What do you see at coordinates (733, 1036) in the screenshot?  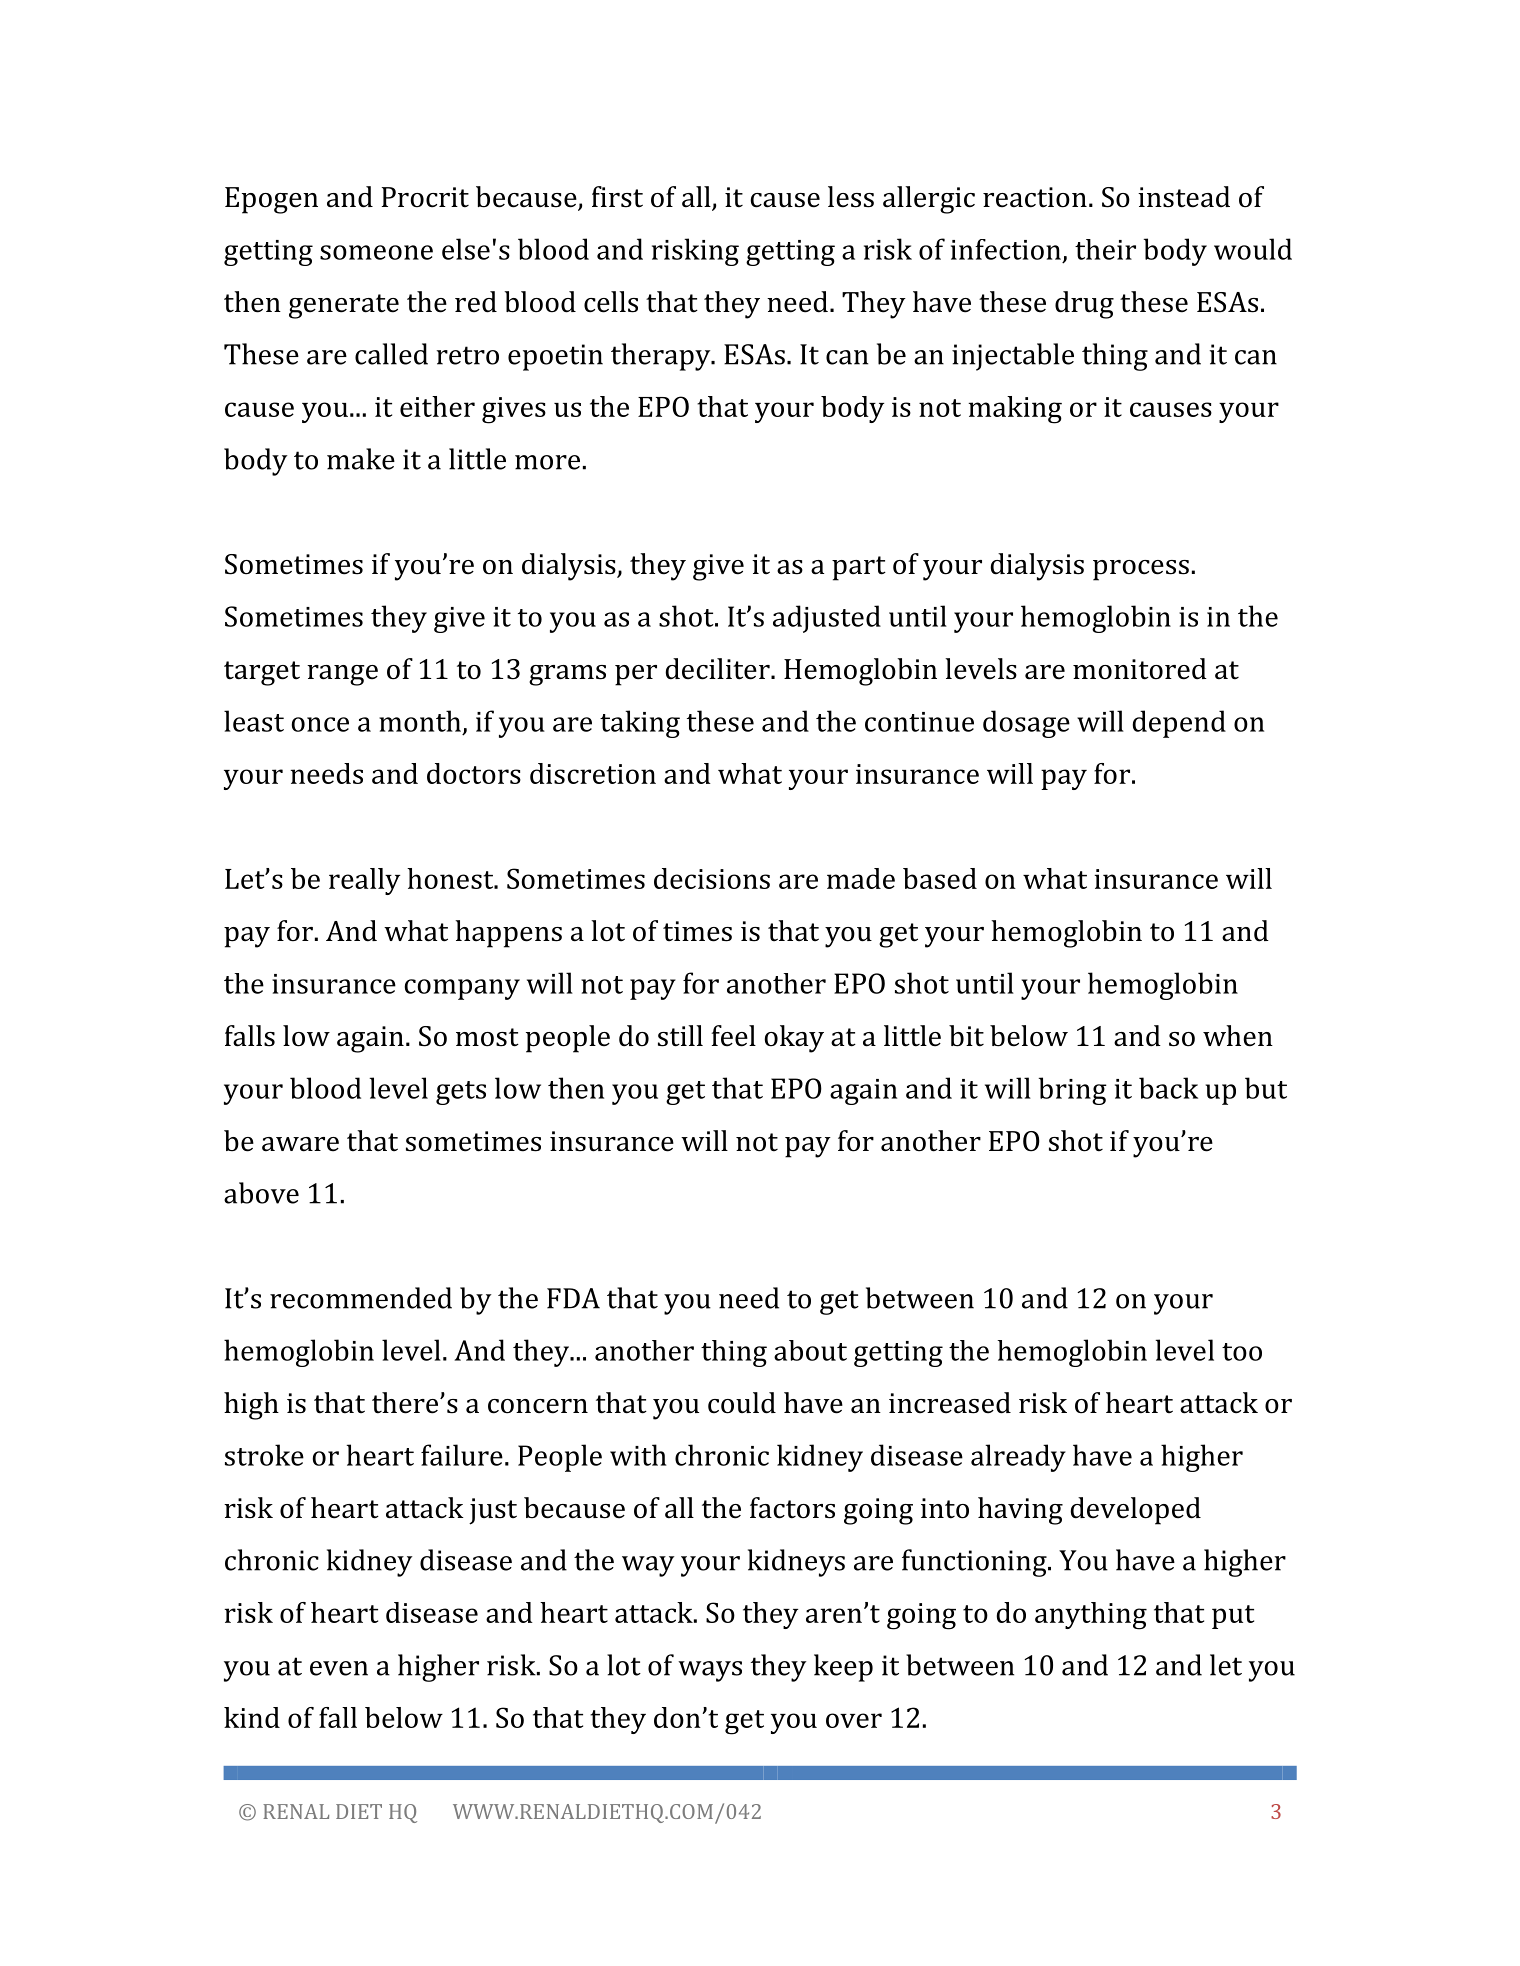 I see `feel` at bounding box center [733, 1036].
